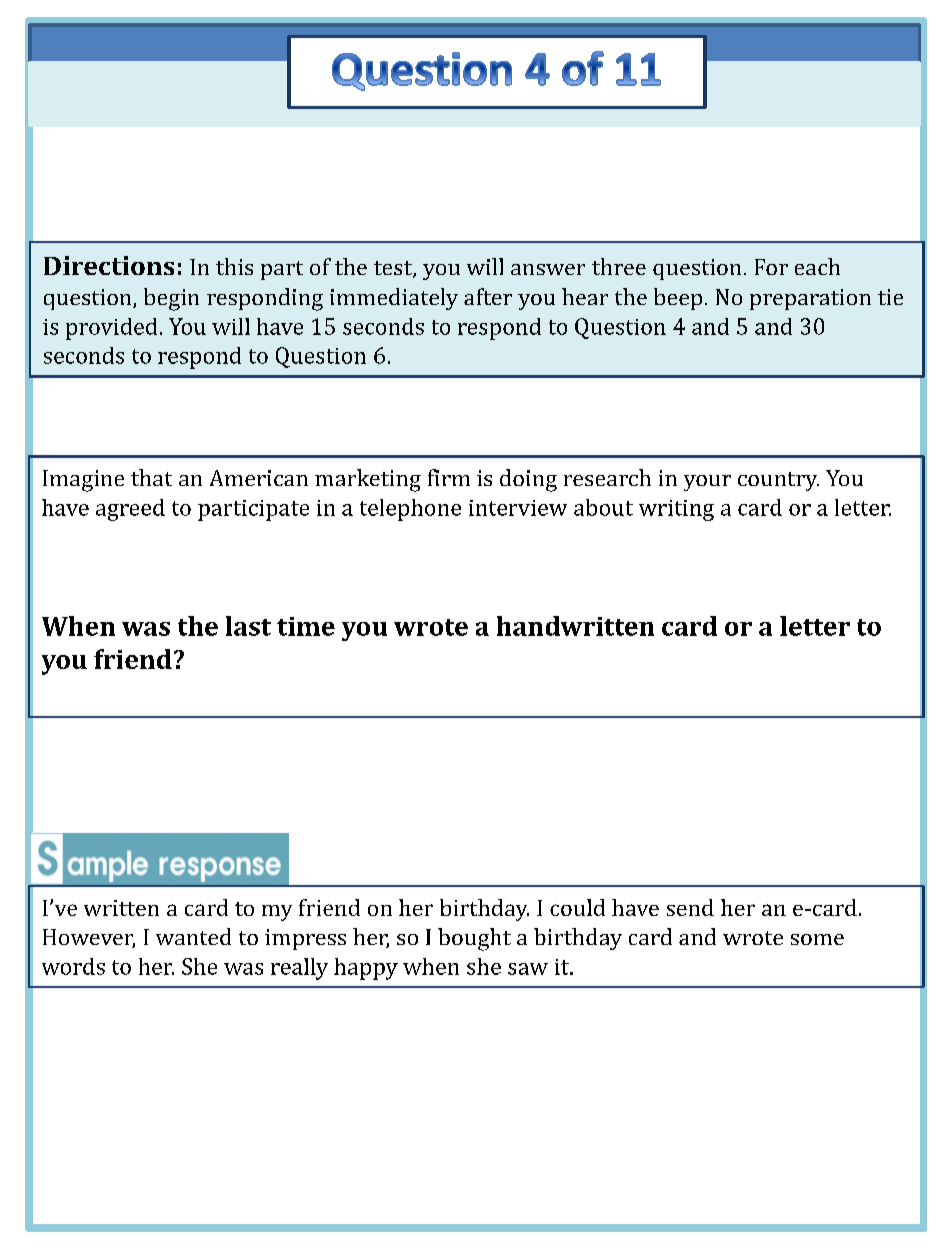  I want to click on firm, so click(449, 477).
